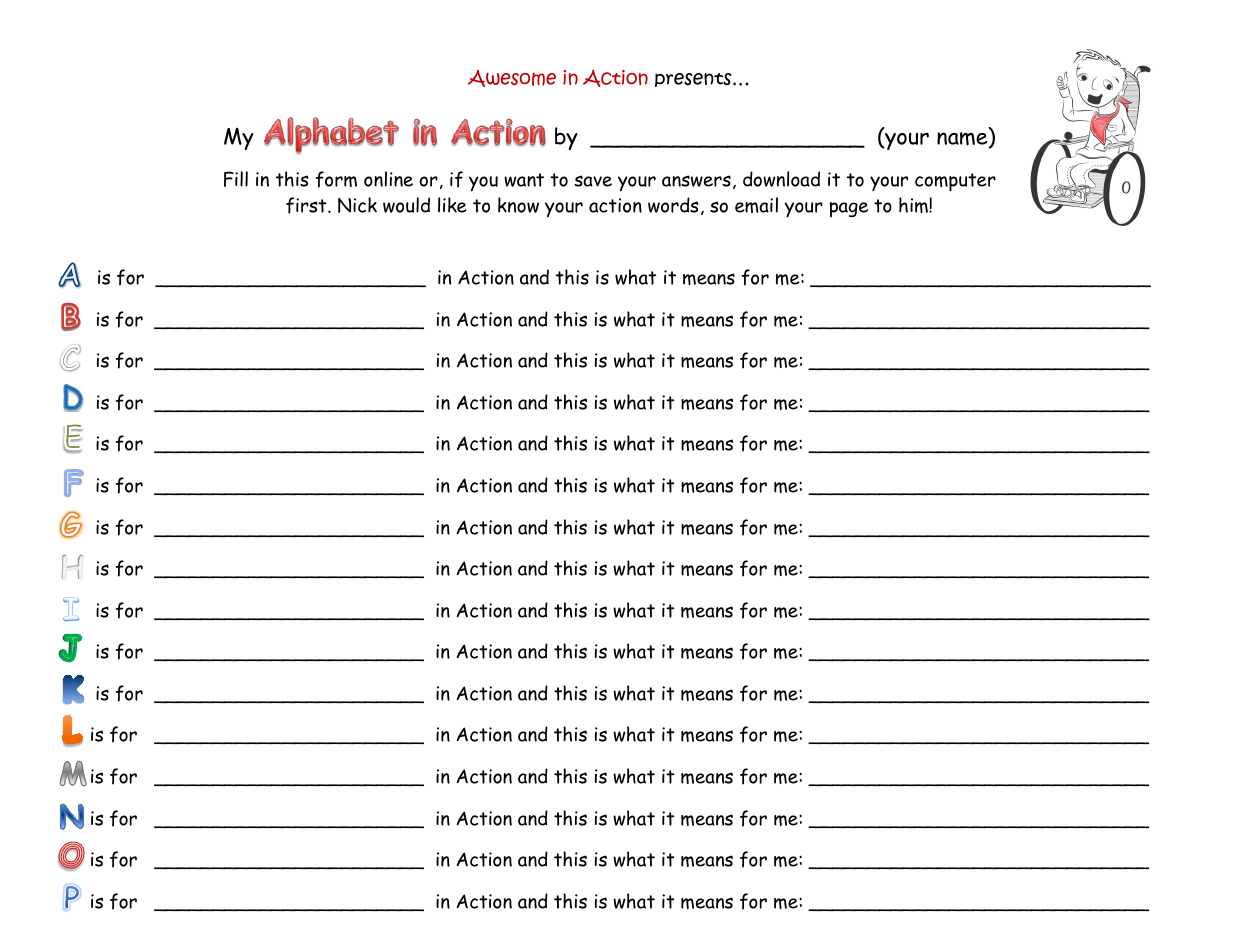 The image size is (1233, 952). I want to click on name, so click(963, 140).
